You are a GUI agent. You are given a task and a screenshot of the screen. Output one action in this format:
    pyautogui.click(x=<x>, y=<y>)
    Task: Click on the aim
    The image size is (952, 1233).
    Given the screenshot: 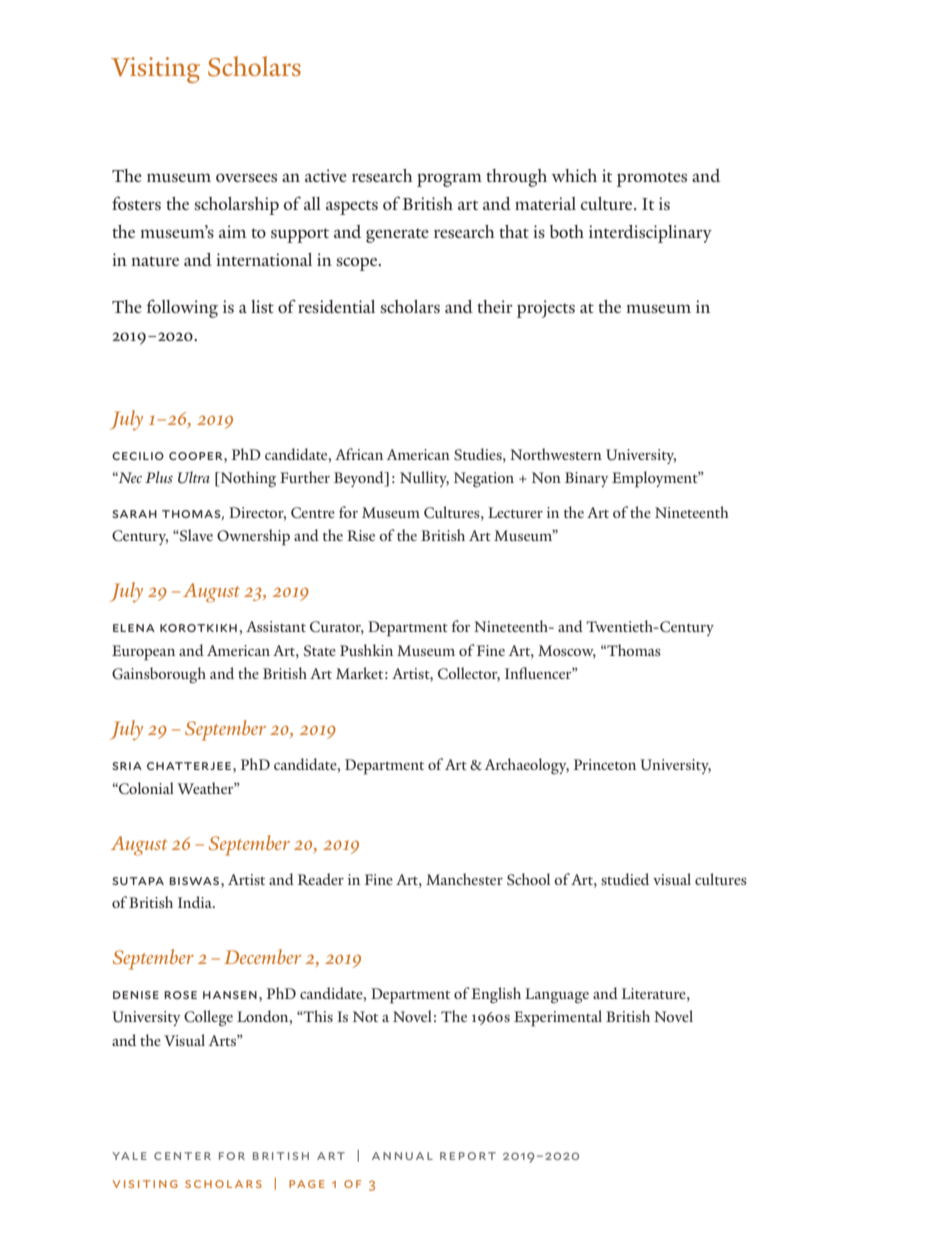 What is the action you would take?
    pyautogui.click(x=233, y=231)
